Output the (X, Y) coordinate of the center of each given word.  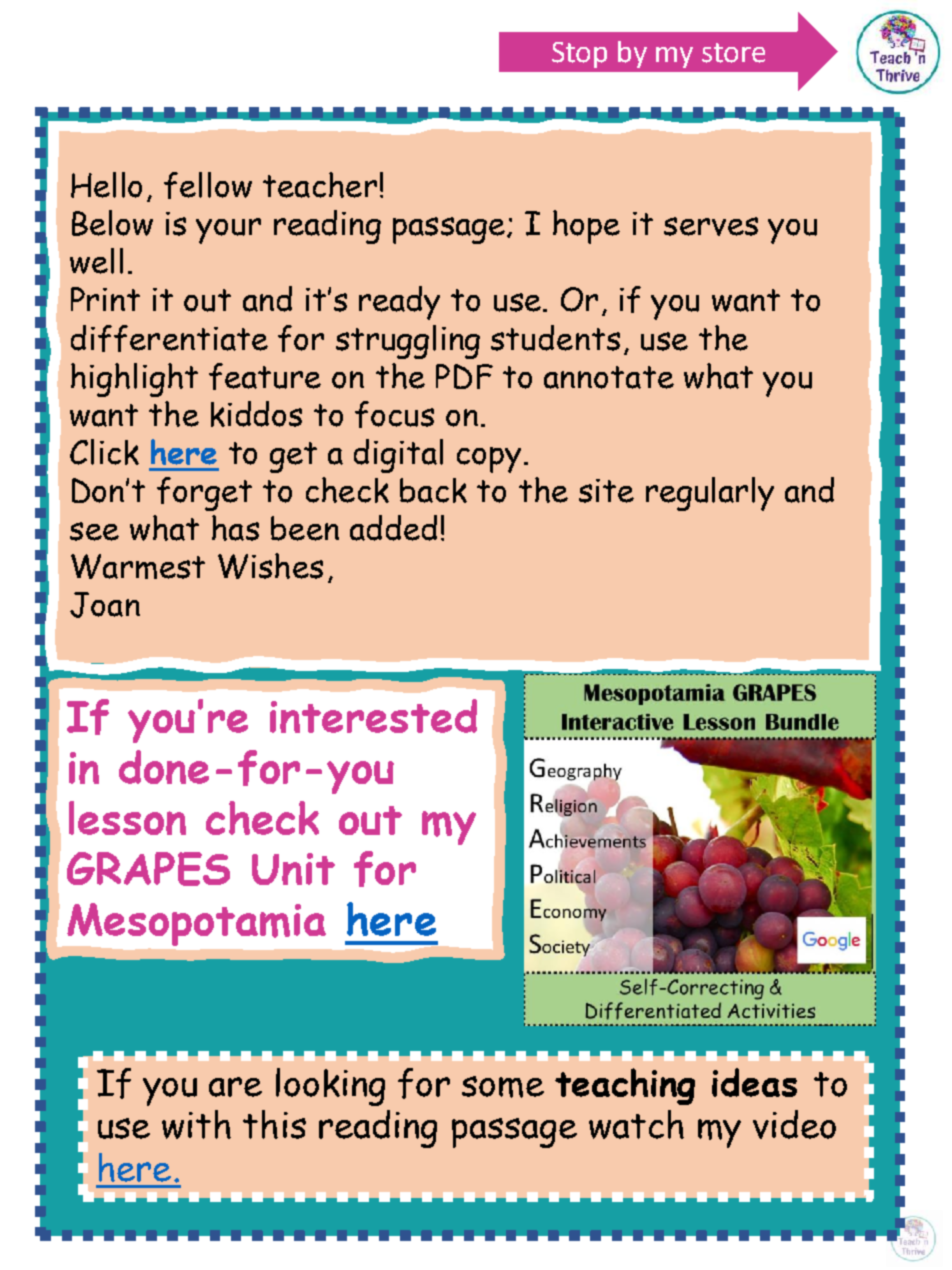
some (503, 1087)
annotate (609, 377)
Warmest (138, 566)
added (393, 528)
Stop (579, 55)
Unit (293, 869)
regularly (710, 494)
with (196, 1124)
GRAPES (148, 869)
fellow (208, 185)
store (733, 53)
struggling (408, 342)
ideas (754, 1082)
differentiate (169, 338)
